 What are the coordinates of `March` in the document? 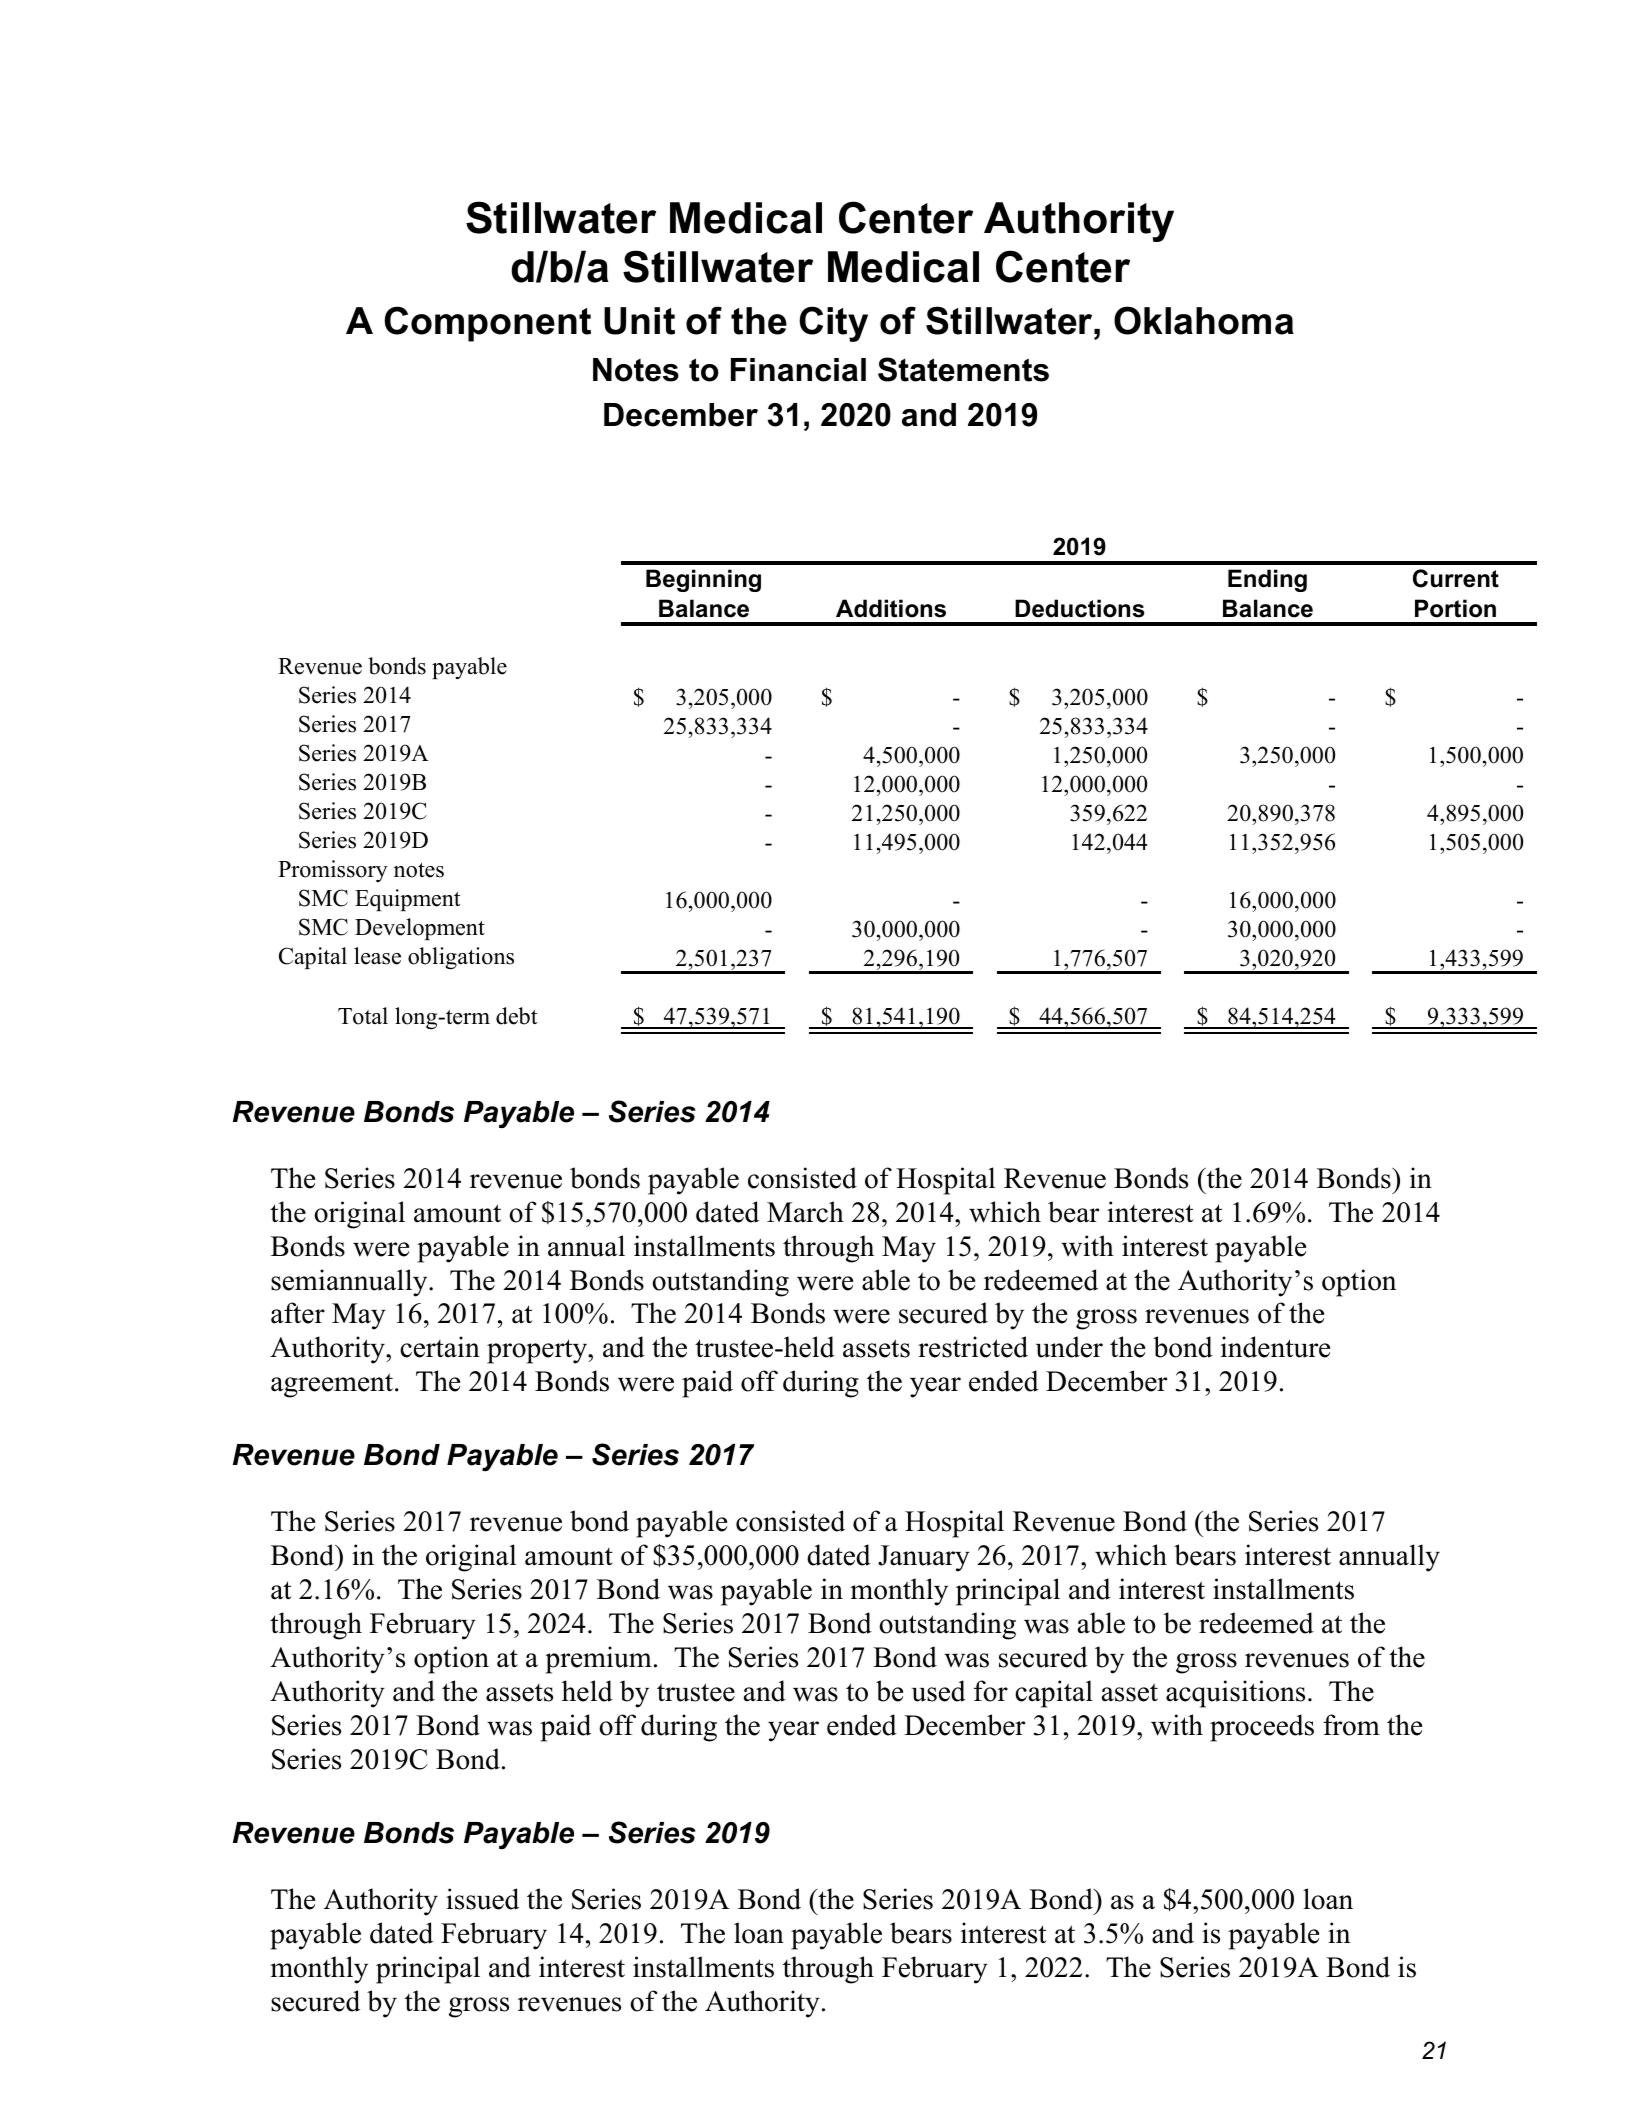 It's located at (805, 1212).
